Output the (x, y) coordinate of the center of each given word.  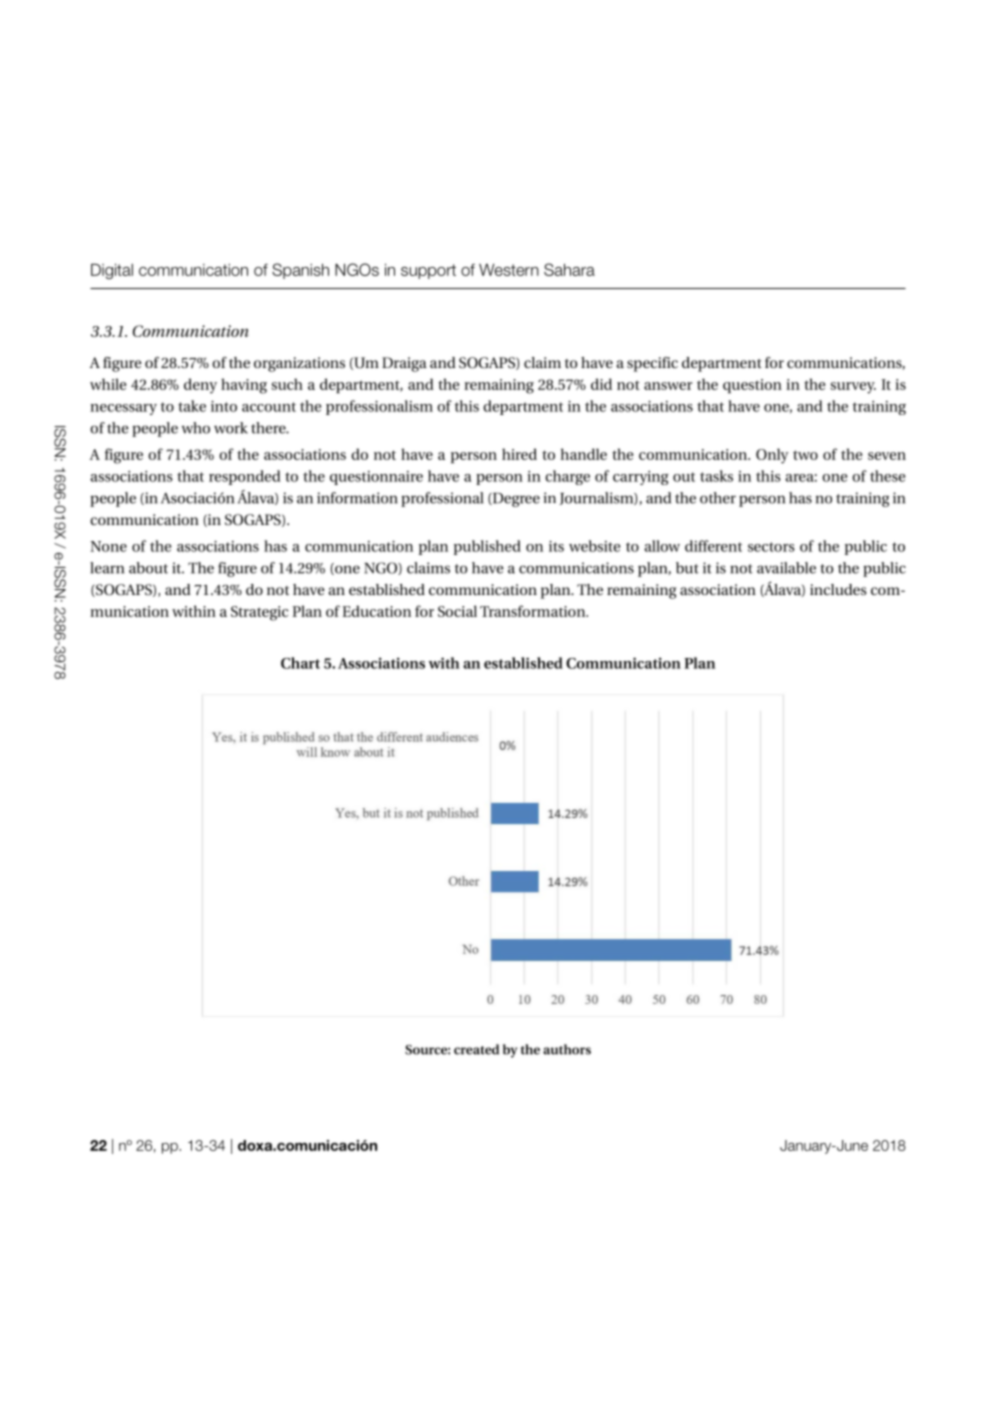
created (476, 1049)
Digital (112, 271)
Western (509, 270)
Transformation (534, 611)
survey (853, 388)
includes (838, 589)
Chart (300, 663)
